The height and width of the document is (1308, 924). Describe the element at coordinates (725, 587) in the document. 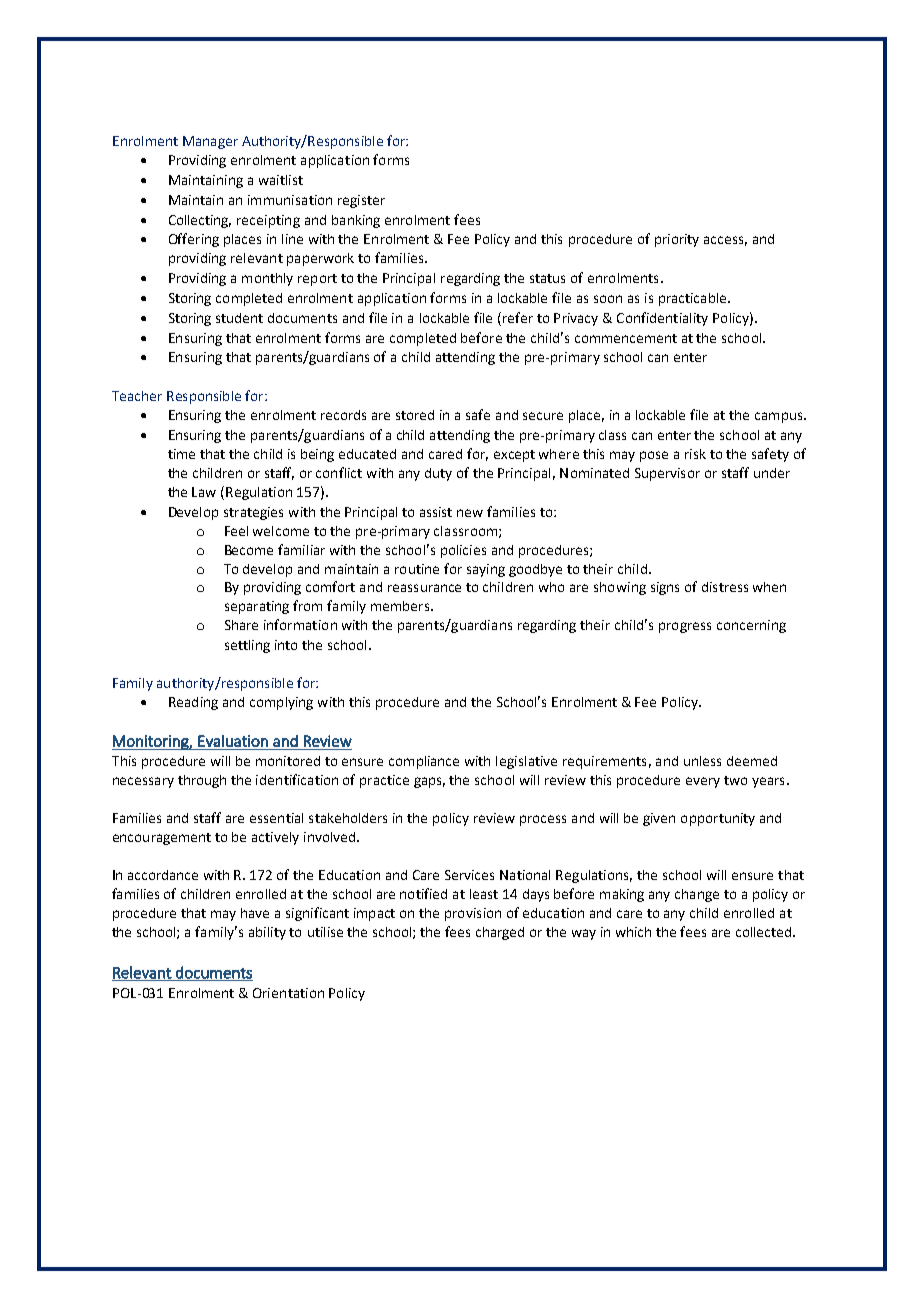

I see `distress` at that location.
